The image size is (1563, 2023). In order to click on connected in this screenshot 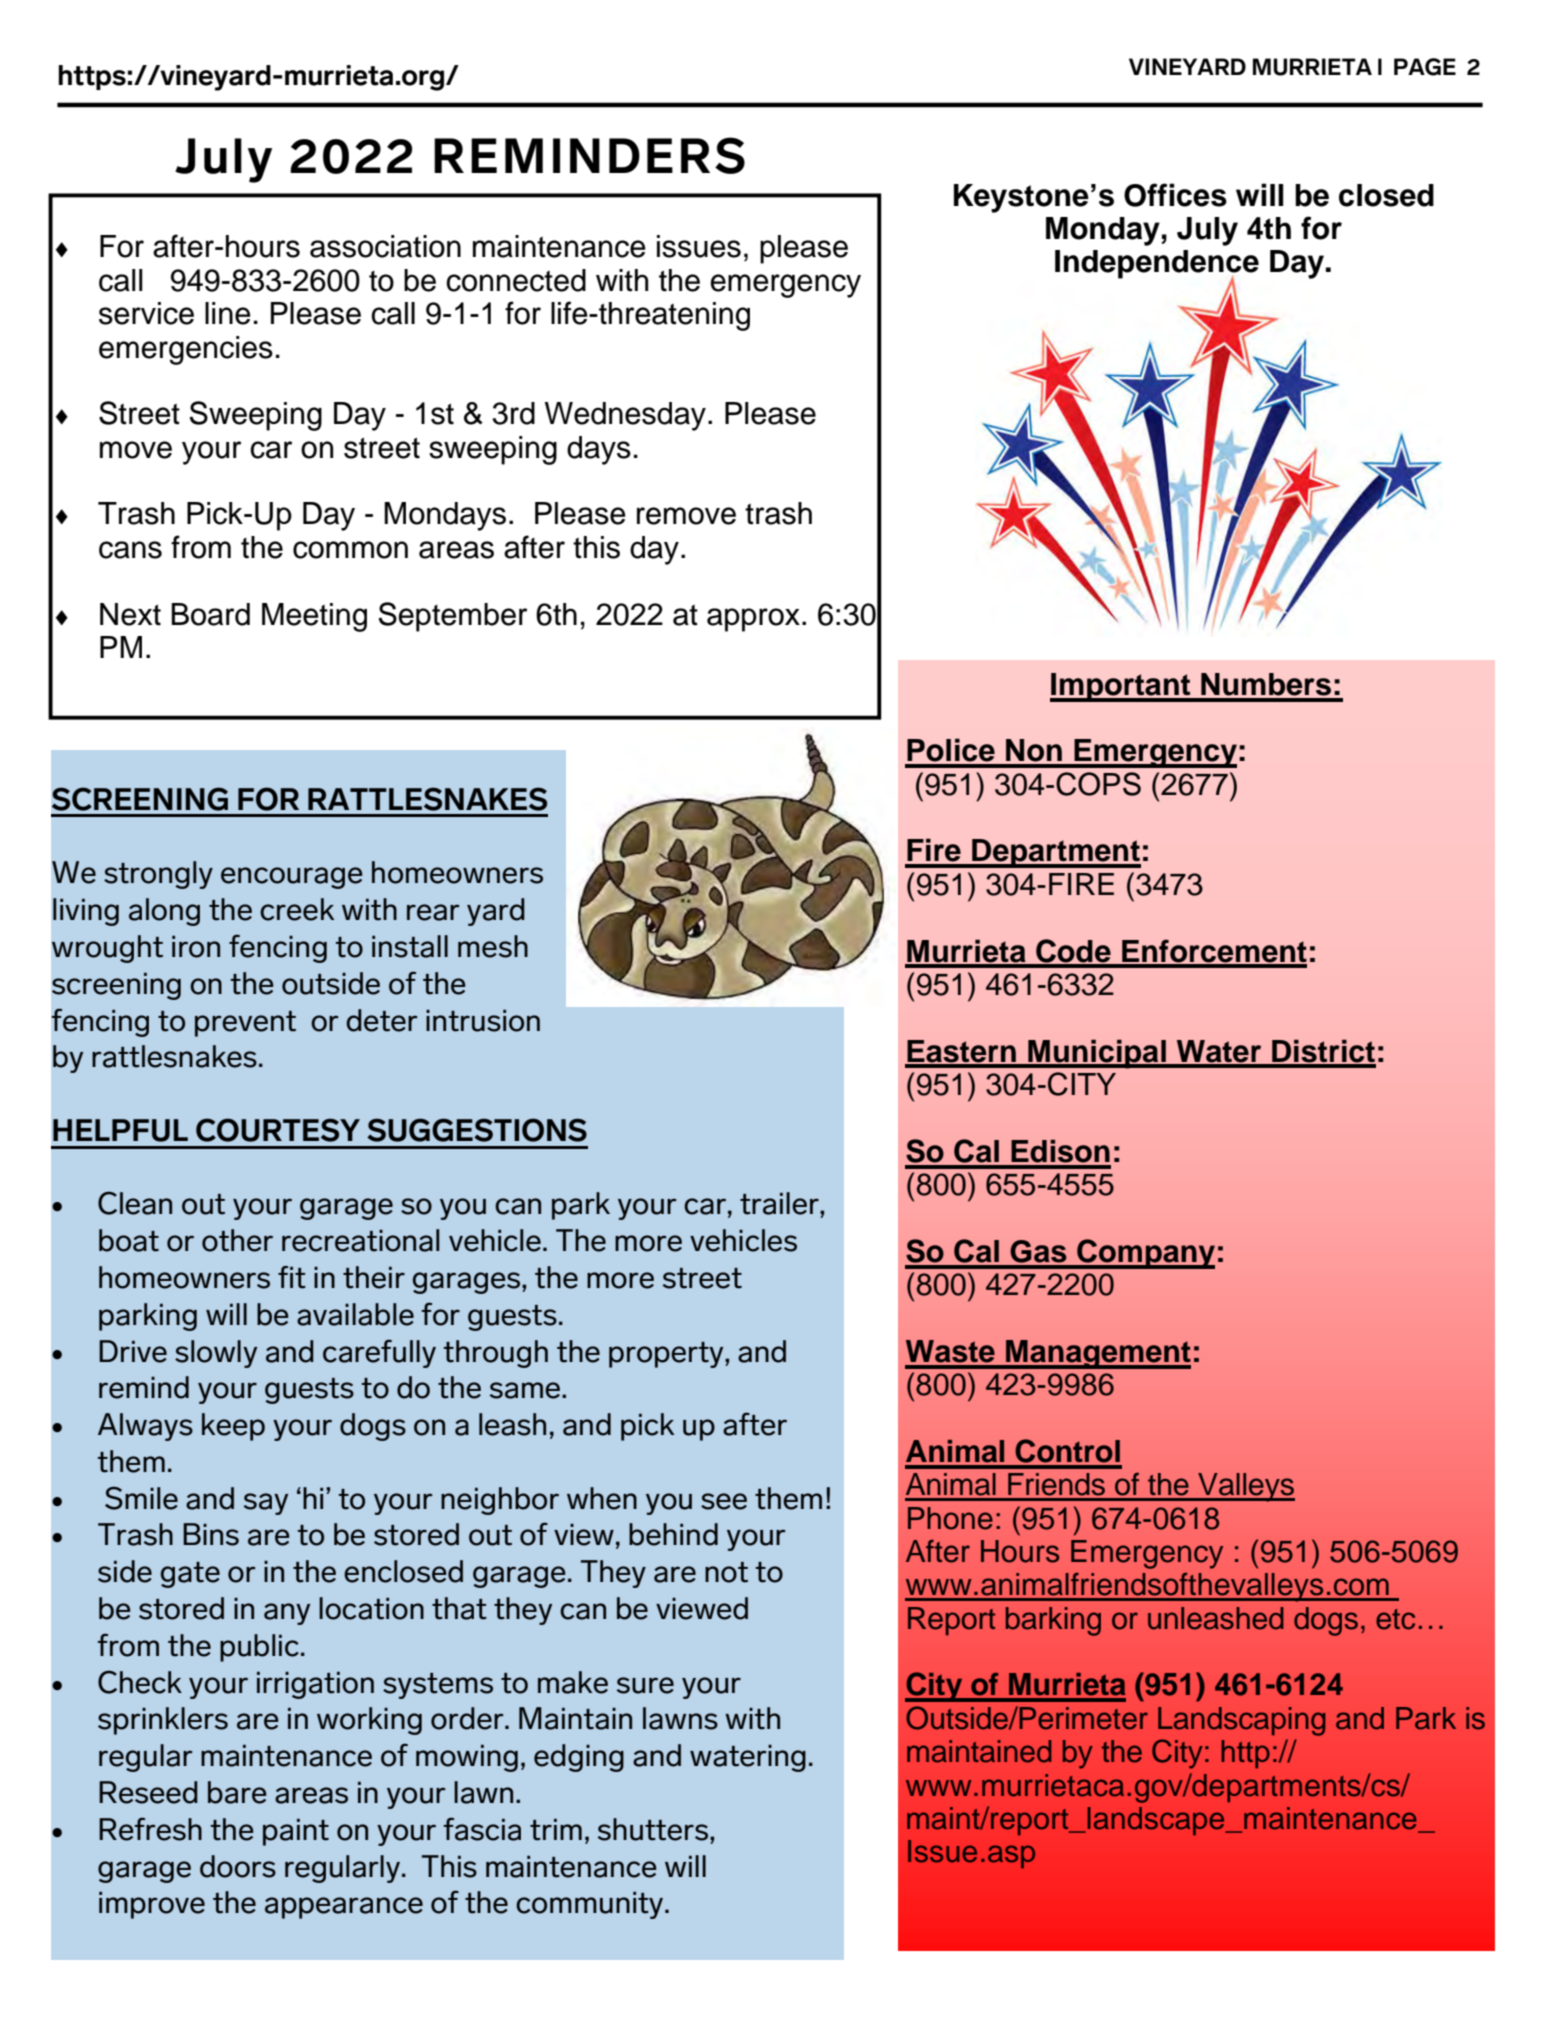, I will do `click(516, 280)`.
